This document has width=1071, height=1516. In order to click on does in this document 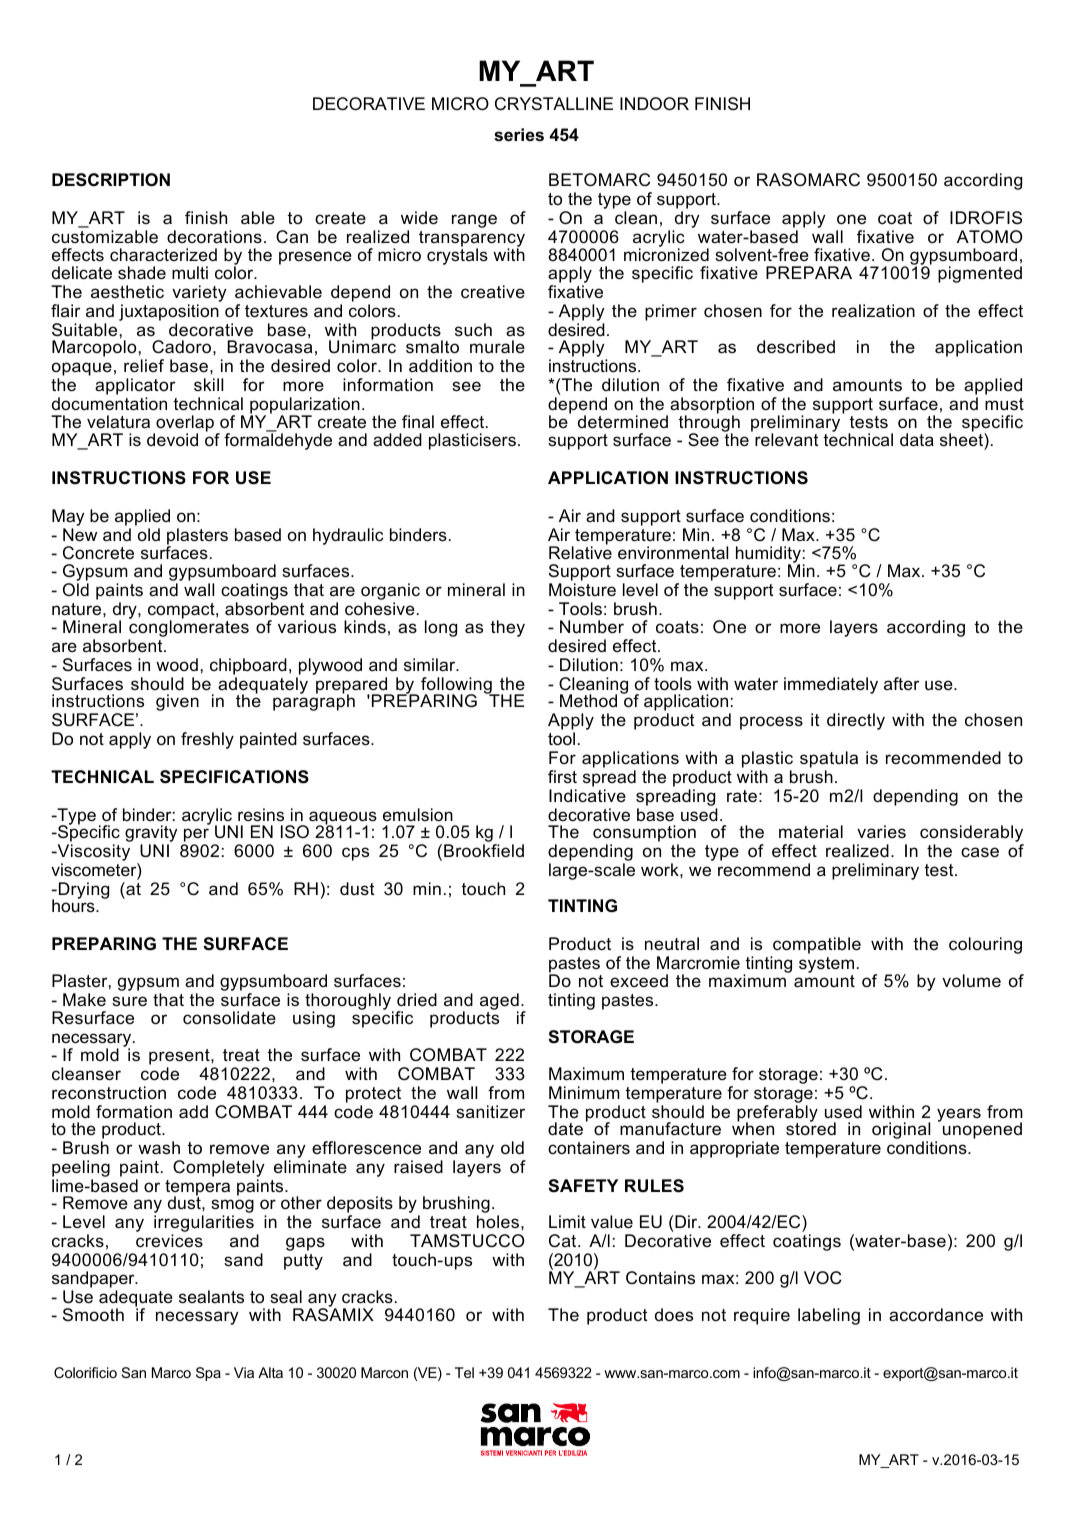, I will do `click(674, 1315)`.
